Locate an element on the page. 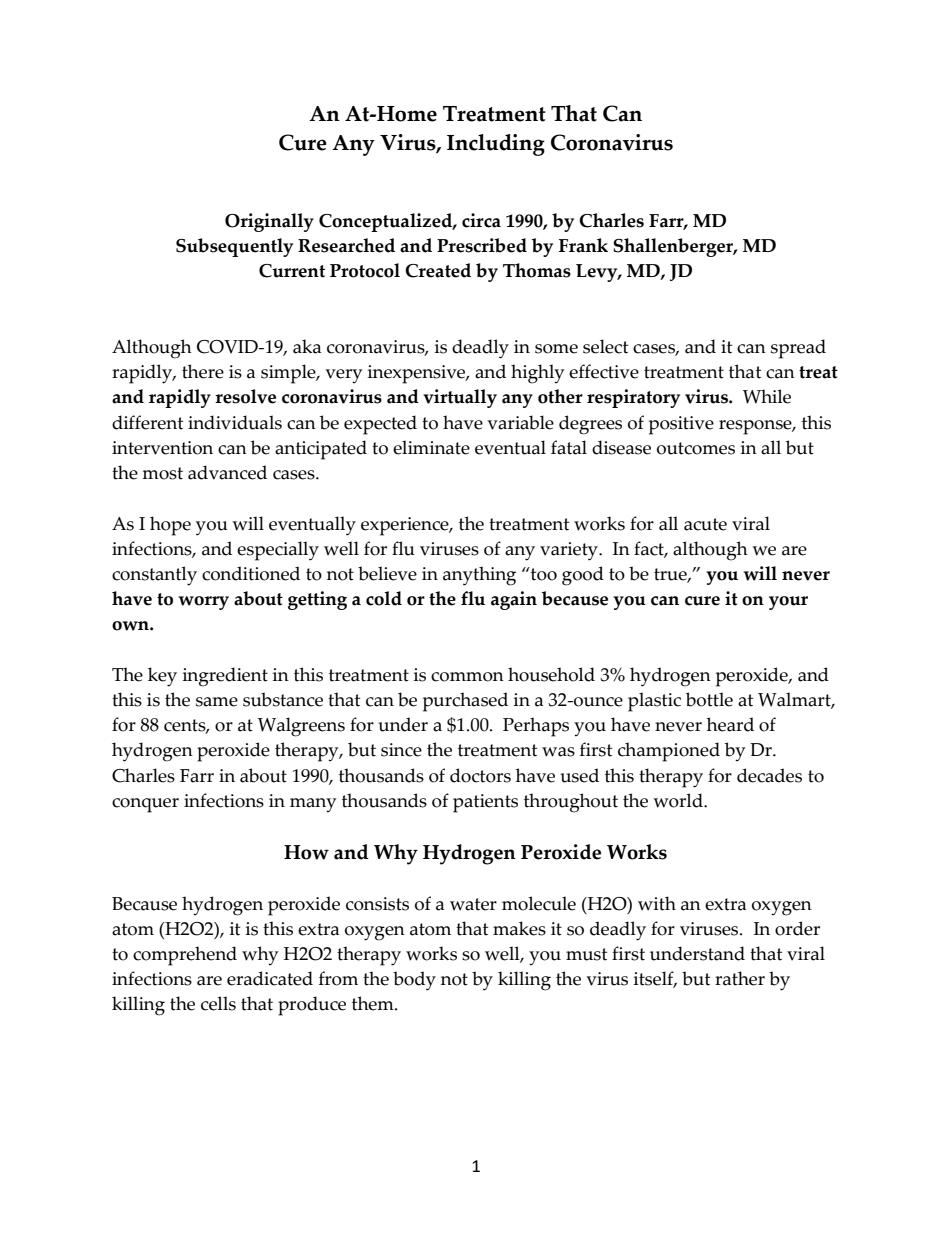  Frank is located at coordinates (583, 245).
